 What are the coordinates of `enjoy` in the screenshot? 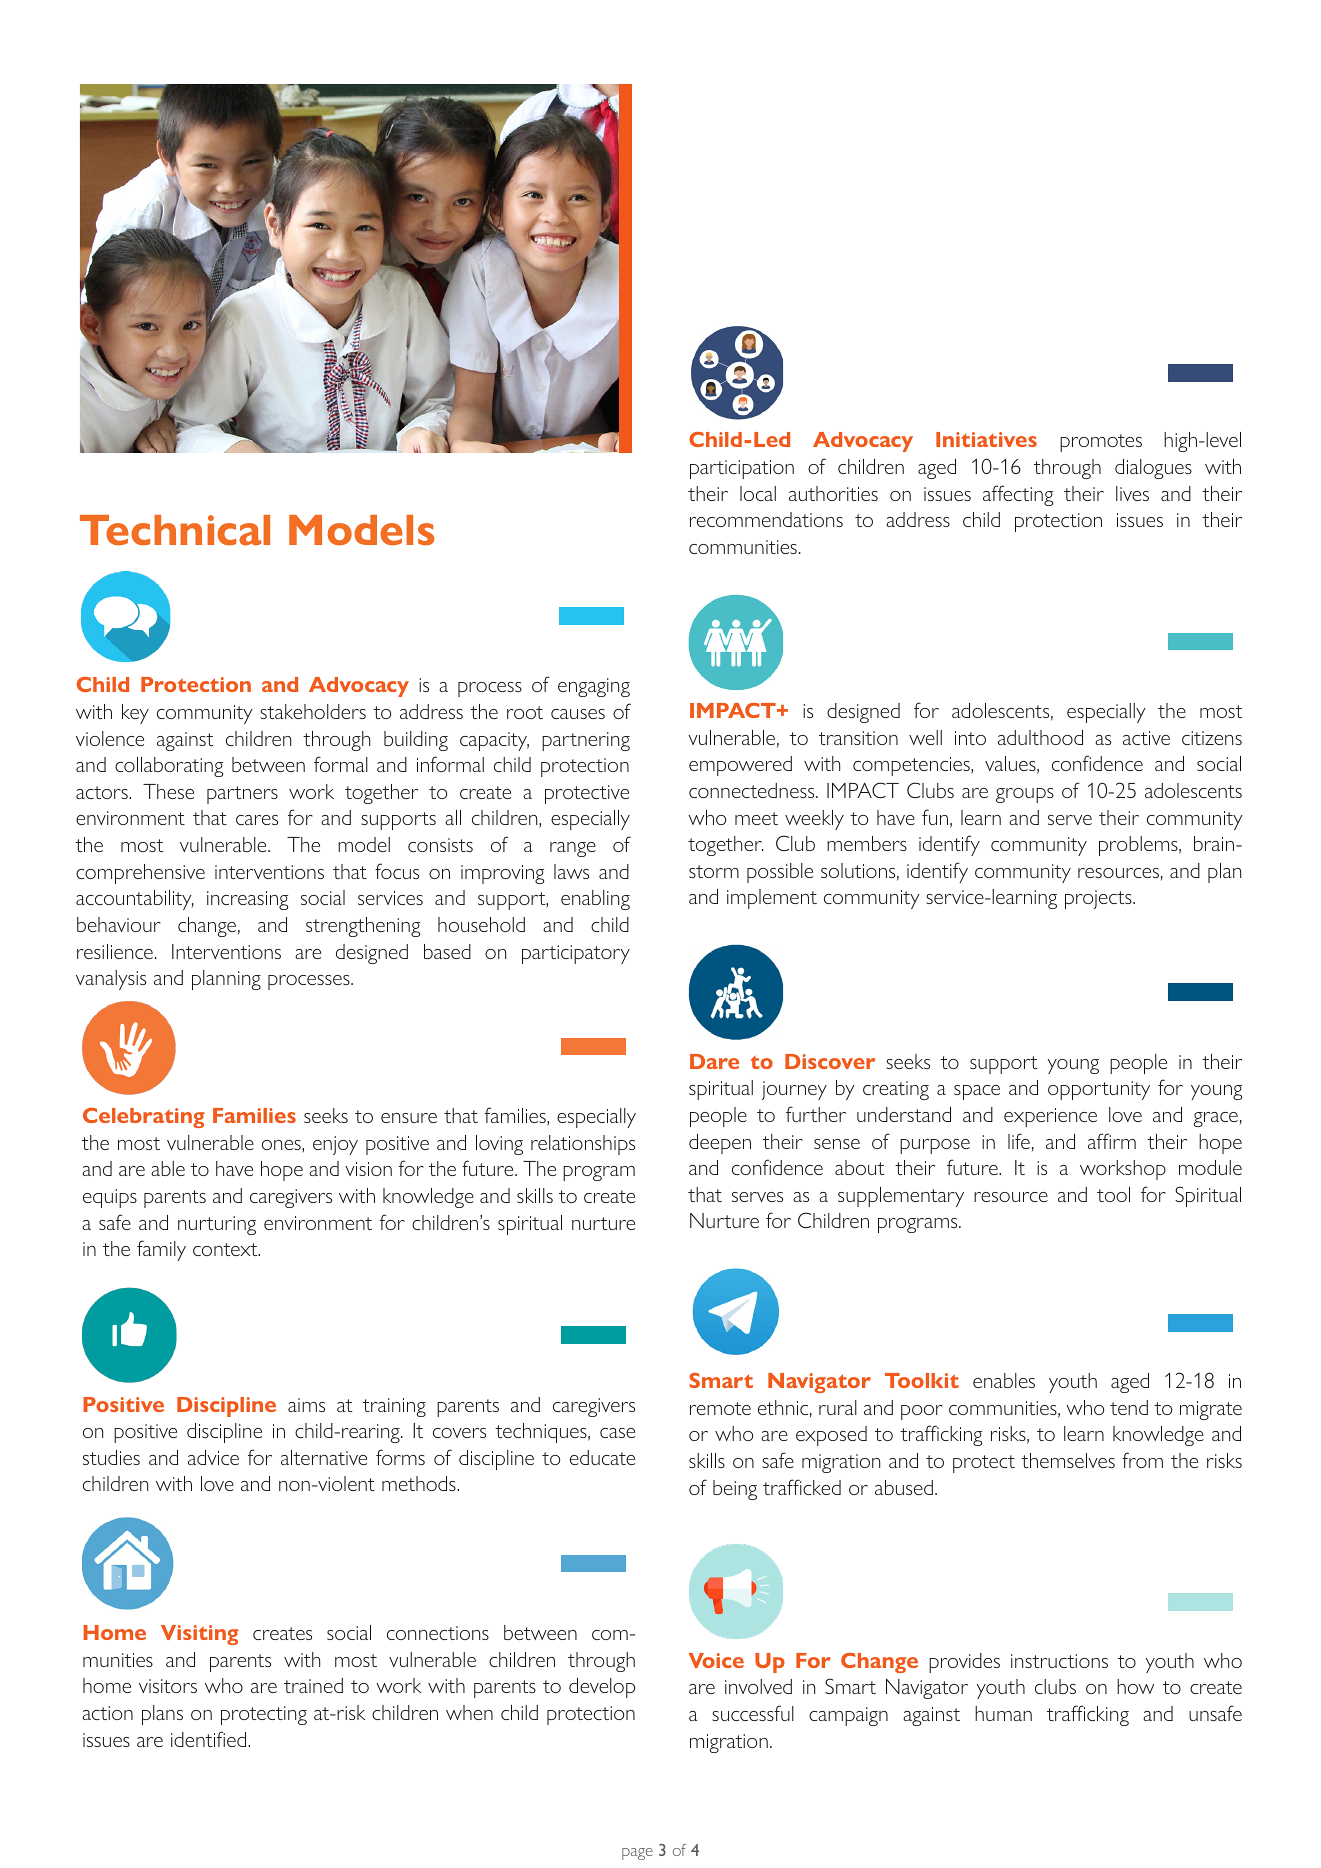 It's located at (335, 1145).
